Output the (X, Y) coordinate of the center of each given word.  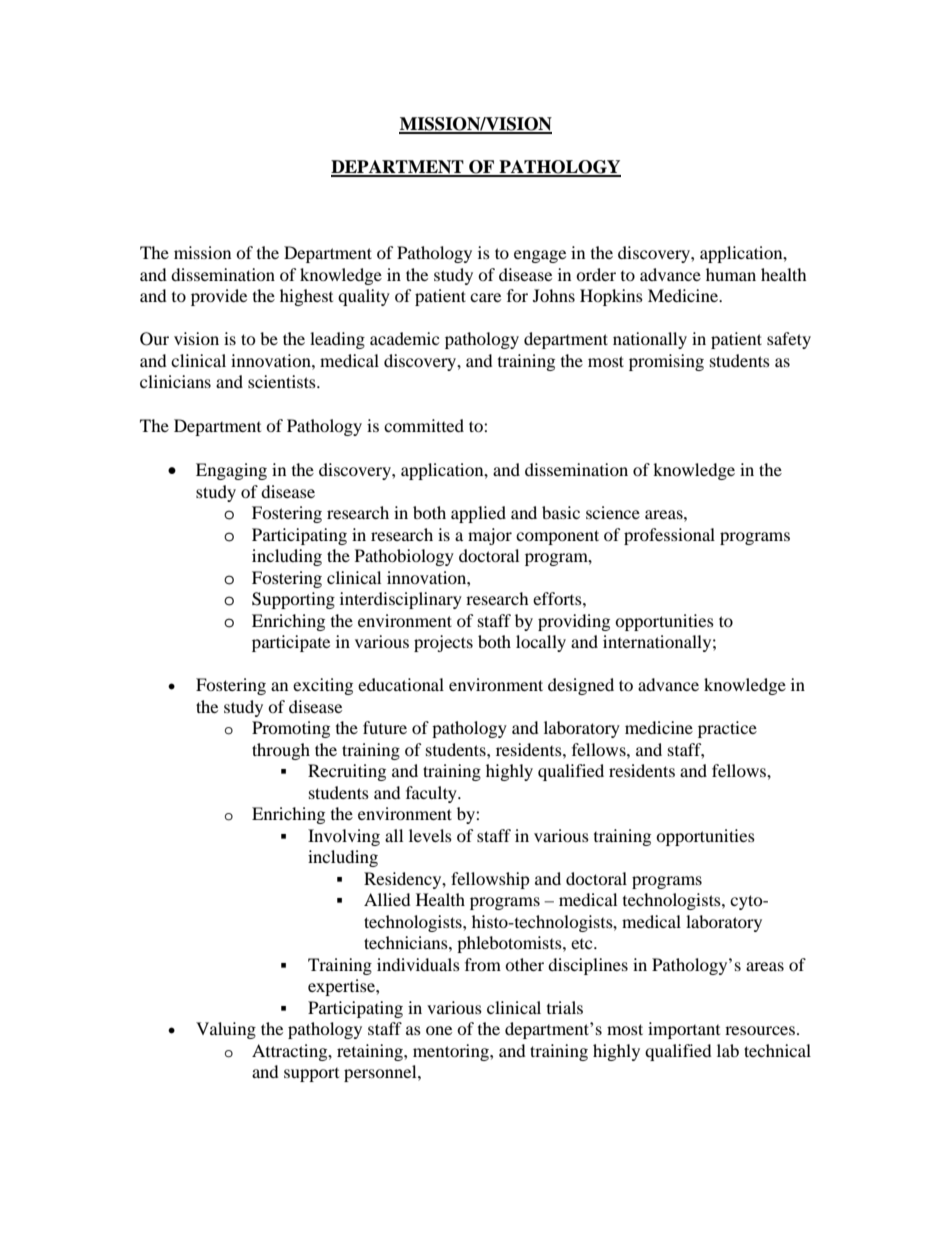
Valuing (226, 1030)
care (485, 297)
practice (727, 729)
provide (219, 297)
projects (443, 643)
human (731, 274)
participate (291, 643)
